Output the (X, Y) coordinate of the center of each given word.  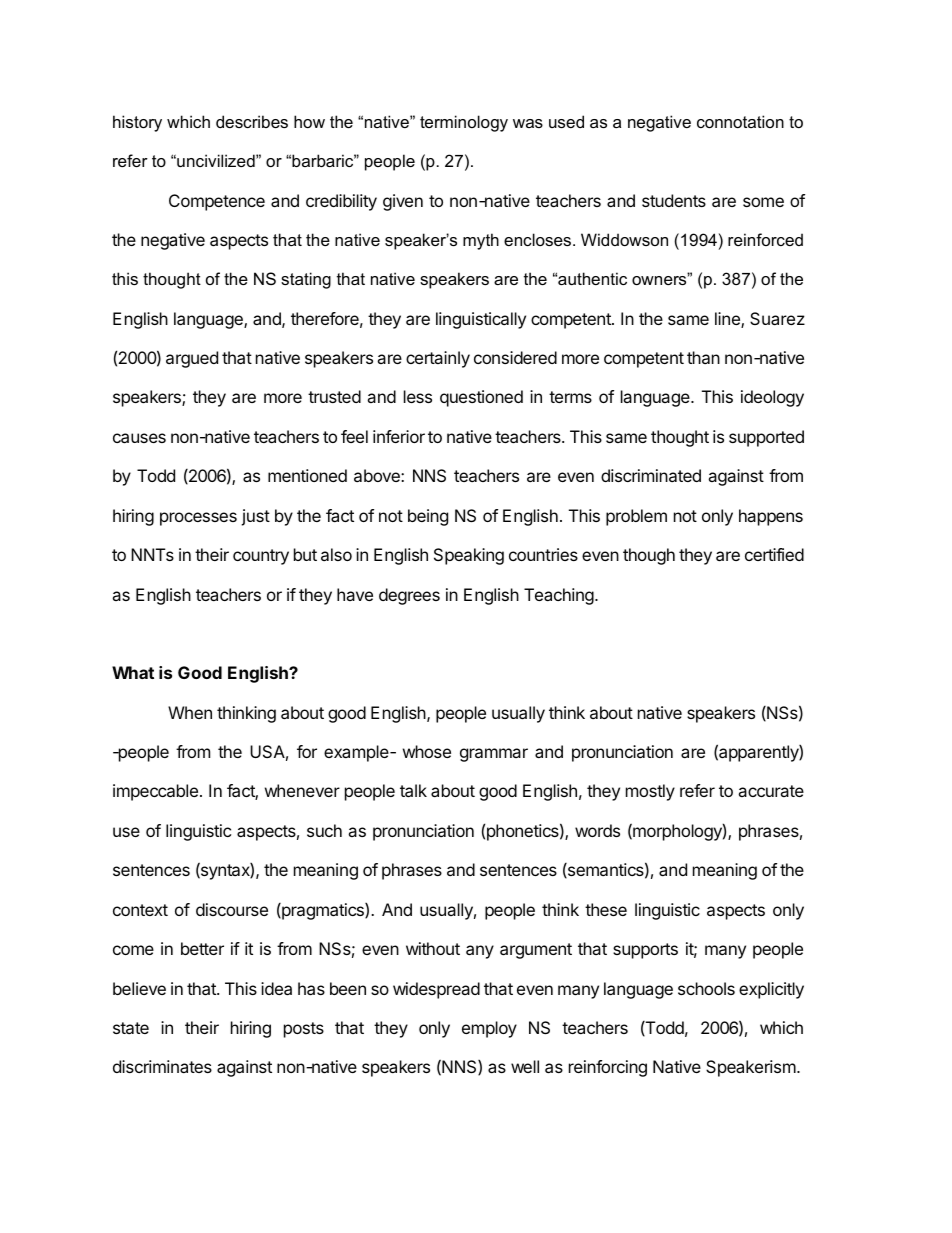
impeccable (155, 792)
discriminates (162, 1066)
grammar (494, 755)
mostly (650, 792)
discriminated (651, 475)
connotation (740, 121)
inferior (399, 436)
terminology (464, 123)
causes (139, 438)
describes (252, 121)
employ (489, 1029)
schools (706, 988)
